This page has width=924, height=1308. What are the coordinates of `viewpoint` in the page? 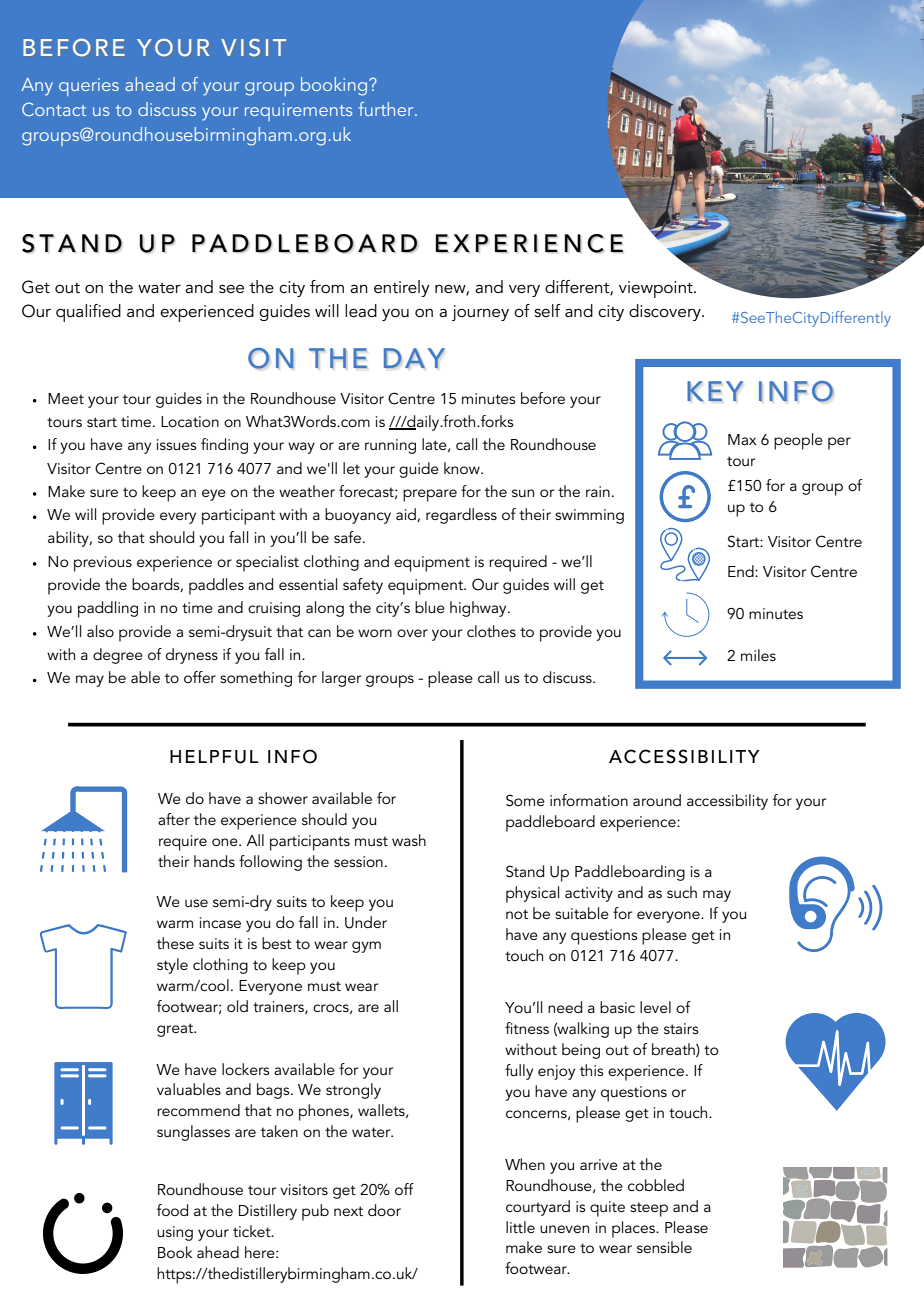 It's located at (657, 289).
